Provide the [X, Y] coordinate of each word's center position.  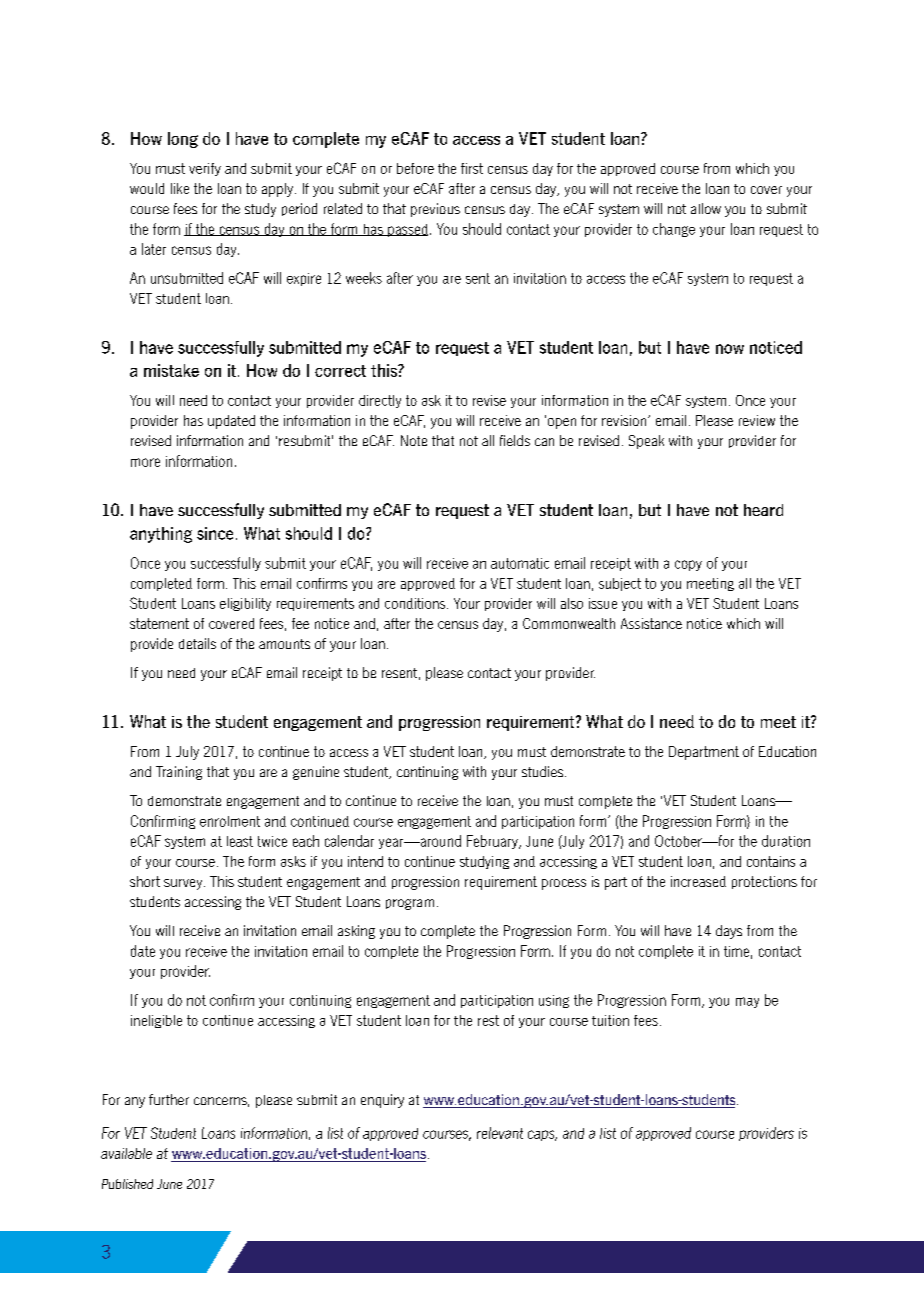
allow [706, 208]
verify [205, 169]
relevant [500, 1133]
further [169, 1099]
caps [542, 1135]
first [472, 168]
